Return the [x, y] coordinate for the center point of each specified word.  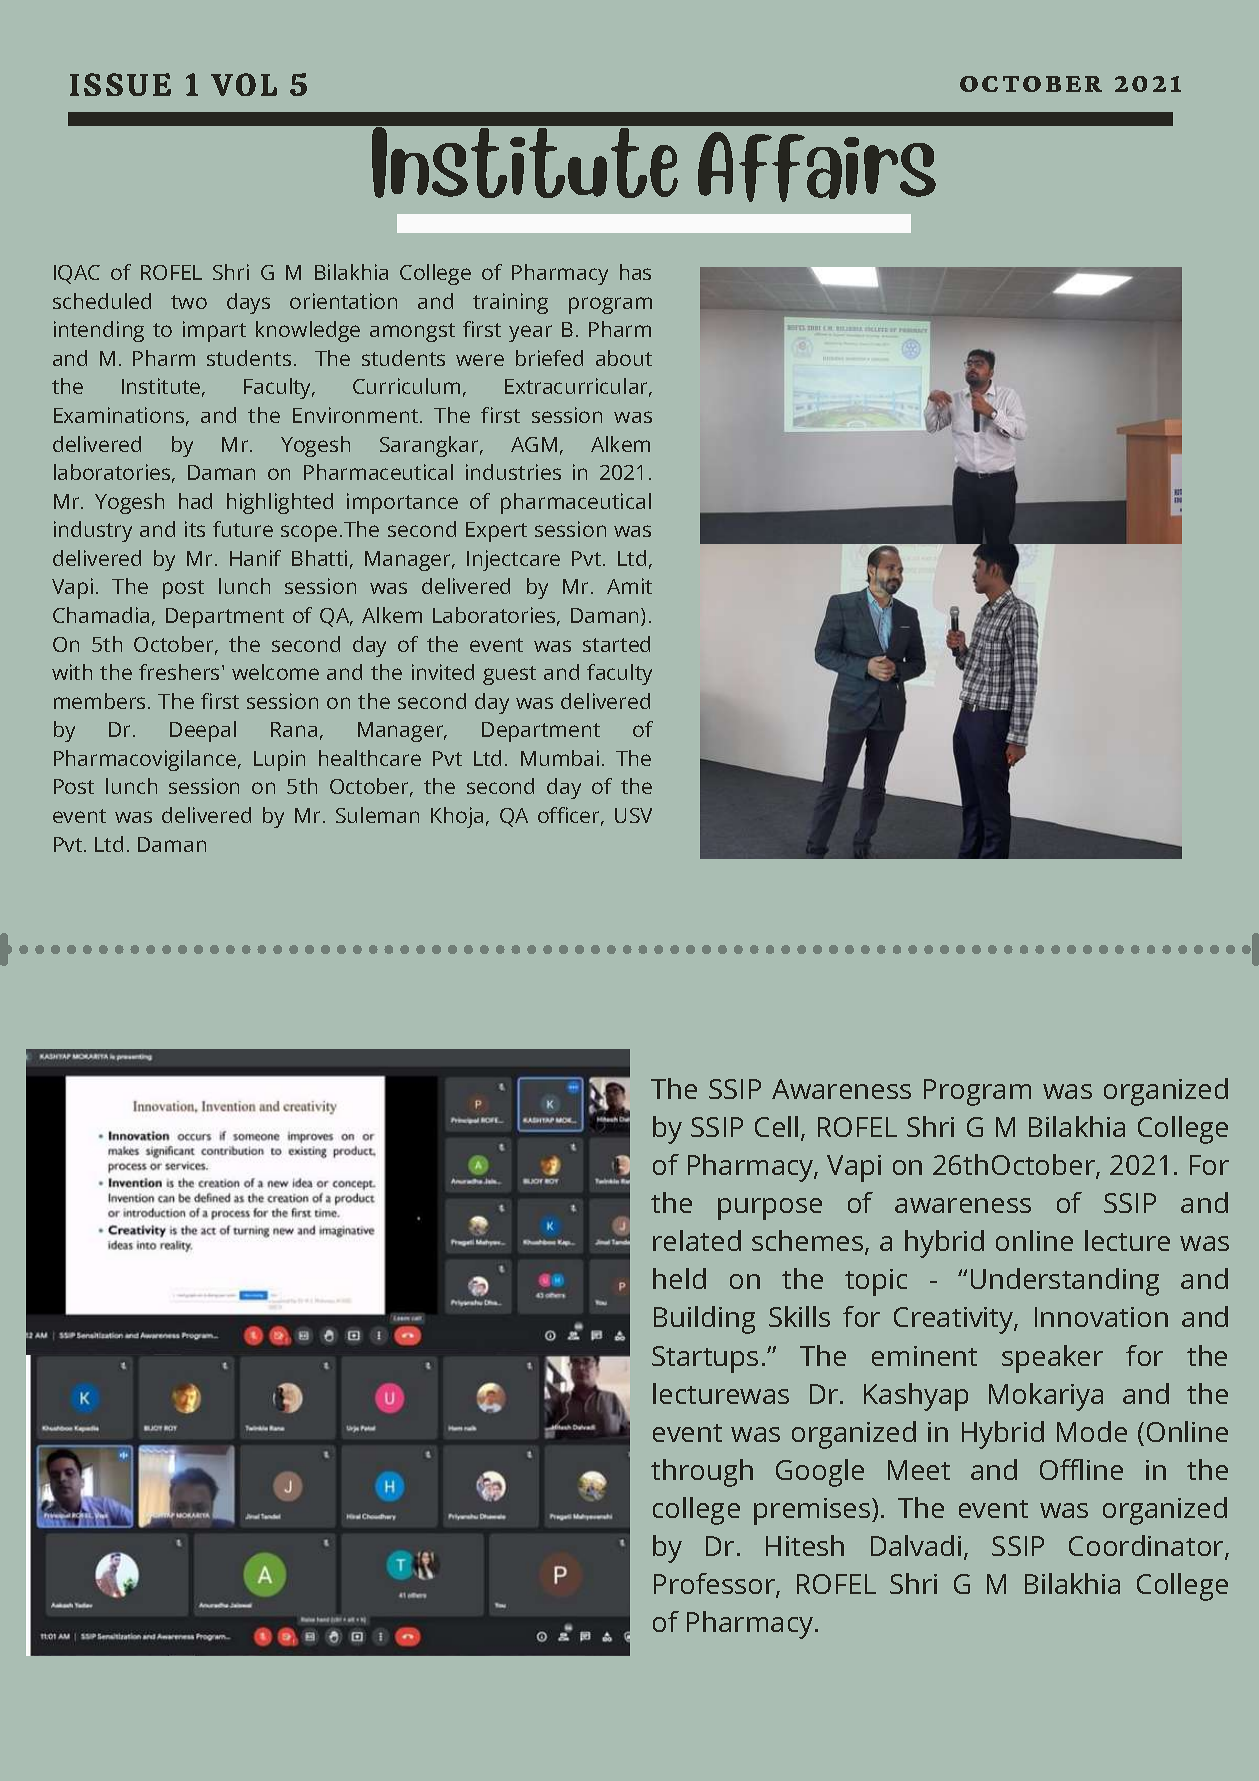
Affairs [817, 167]
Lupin [279, 760]
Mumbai [560, 758]
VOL [244, 84]
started [616, 644]
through [702, 1473]
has [635, 272]
